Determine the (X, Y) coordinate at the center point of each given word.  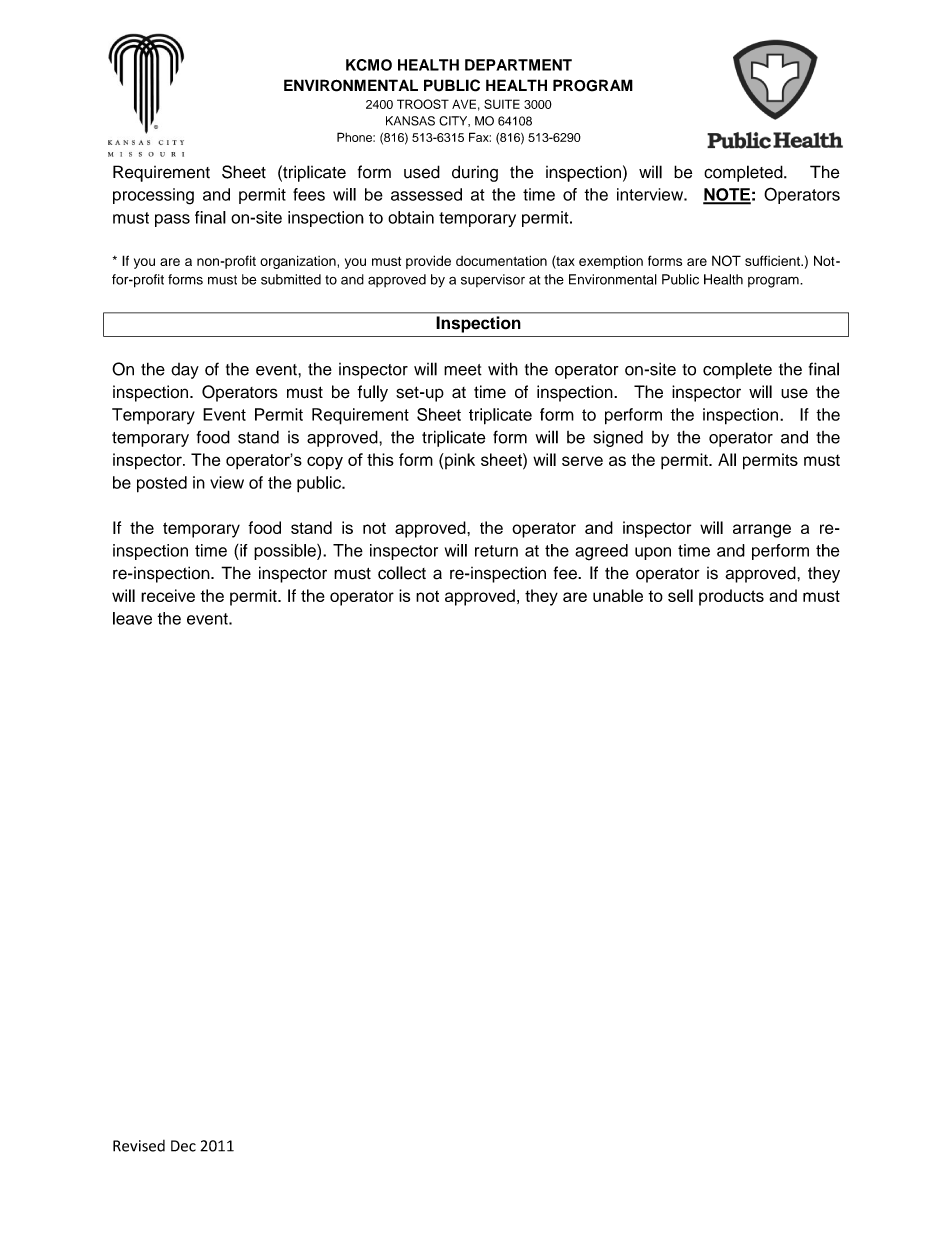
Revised (139, 1146)
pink (459, 461)
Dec (183, 1146)
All (727, 459)
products (731, 597)
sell (680, 595)
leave (132, 618)
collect (402, 573)
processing (153, 196)
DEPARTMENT (518, 65)
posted (162, 484)
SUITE (502, 104)
